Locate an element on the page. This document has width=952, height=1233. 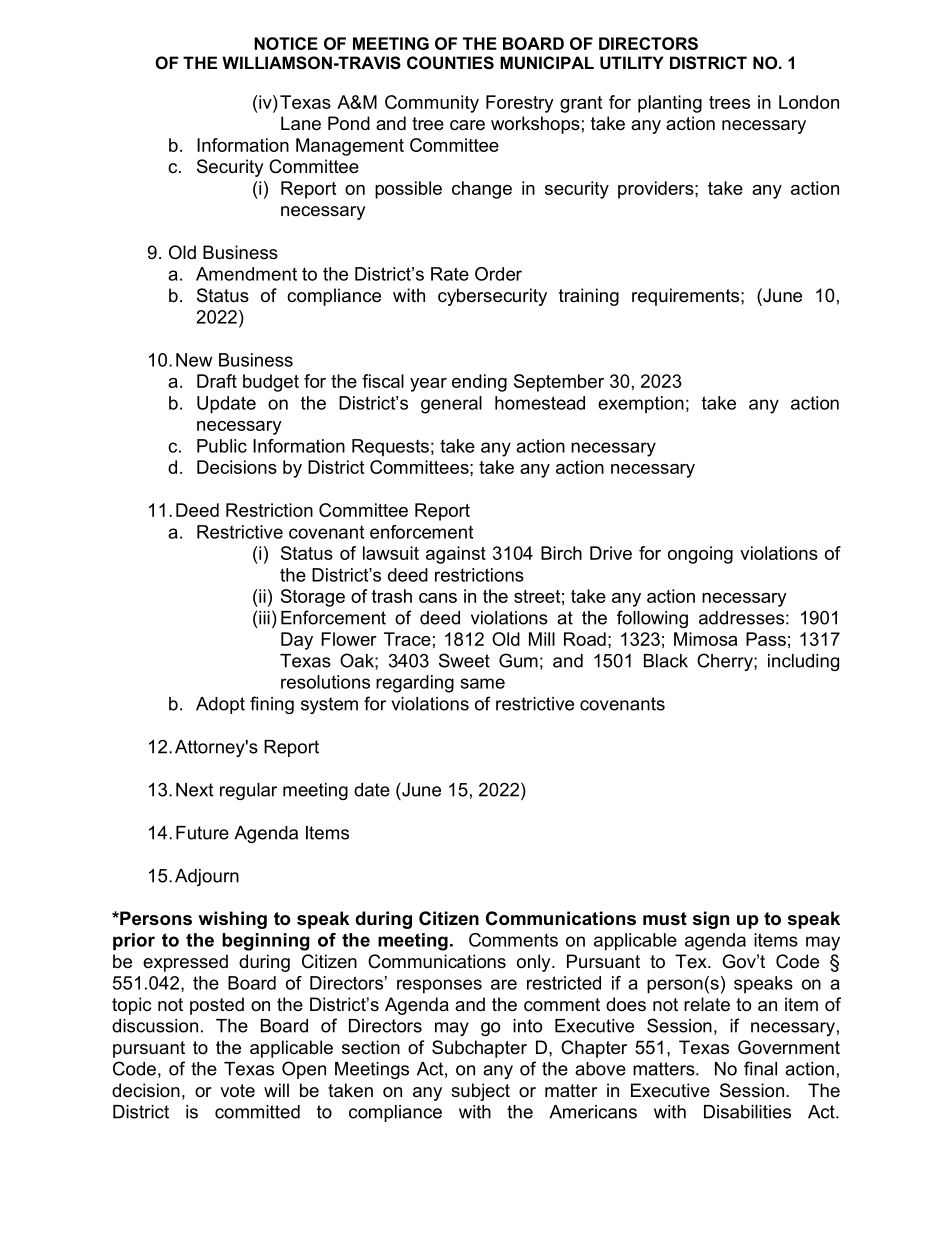
COUNTIES is located at coordinates (450, 63).
